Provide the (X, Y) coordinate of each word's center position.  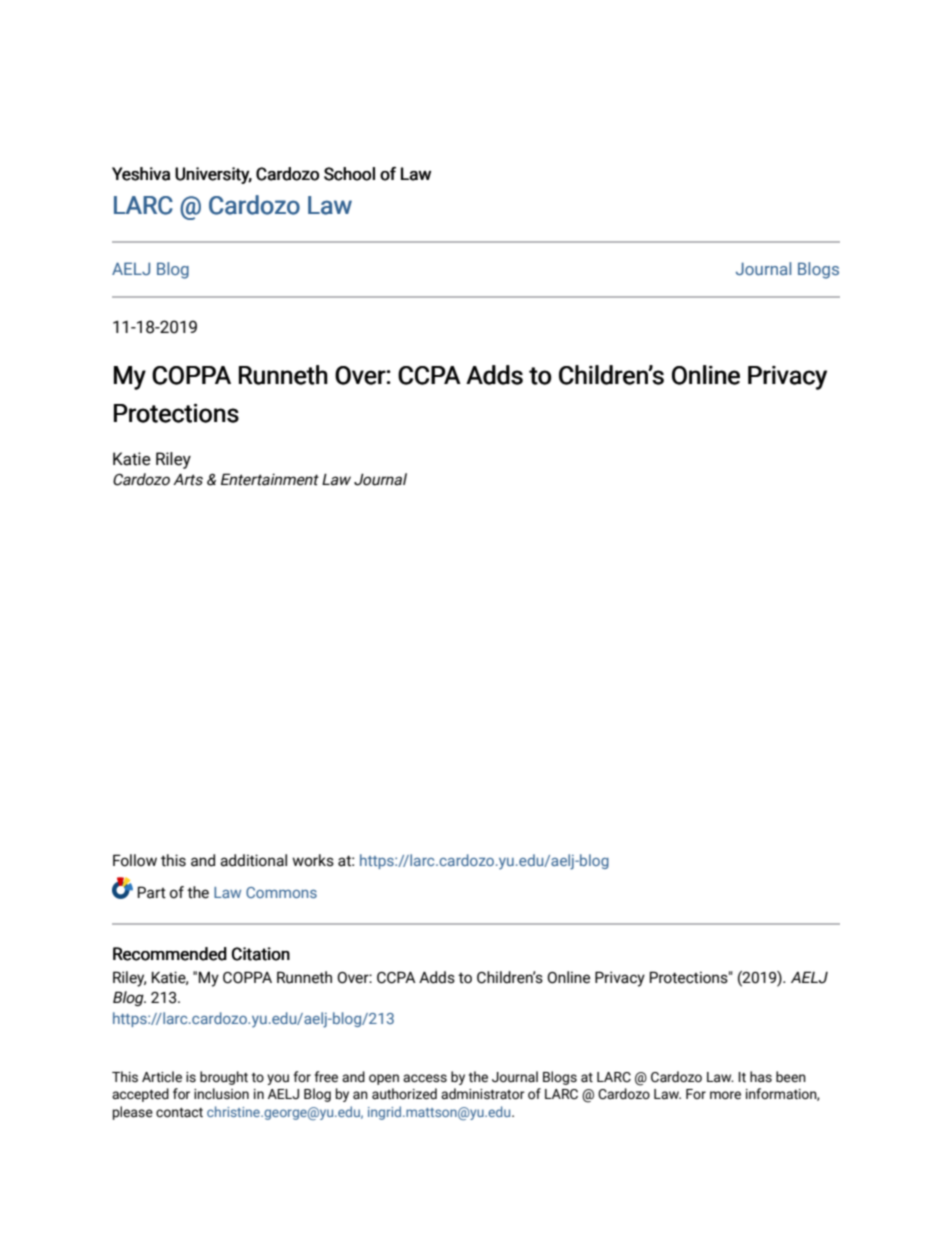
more (725, 1095)
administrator (483, 1094)
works (313, 860)
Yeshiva (141, 174)
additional (253, 860)
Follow (135, 860)
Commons (281, 892)
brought (224, 1078)
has (761, 1077)
